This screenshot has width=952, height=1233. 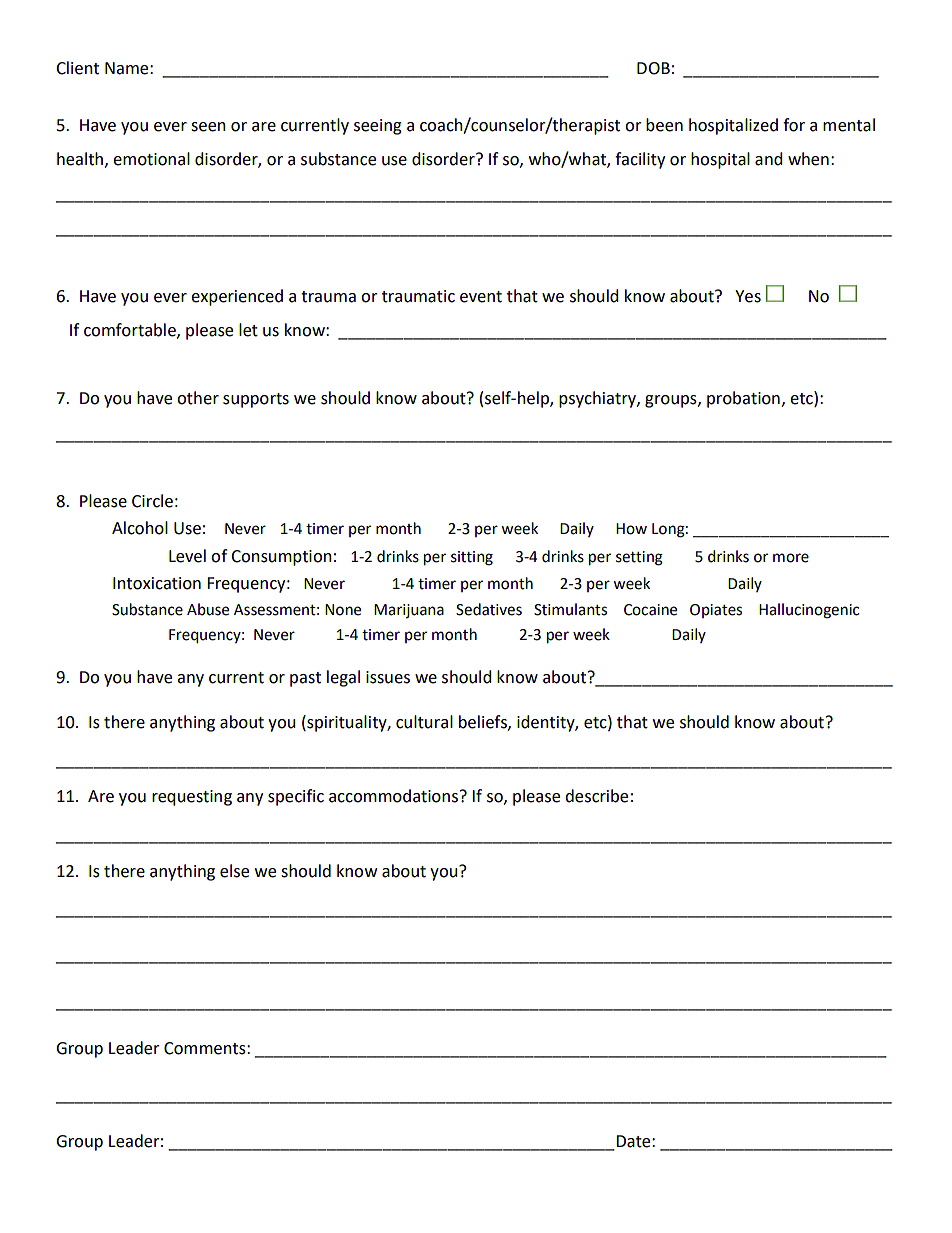 I want to click on been, so click(x=664, y=125).
